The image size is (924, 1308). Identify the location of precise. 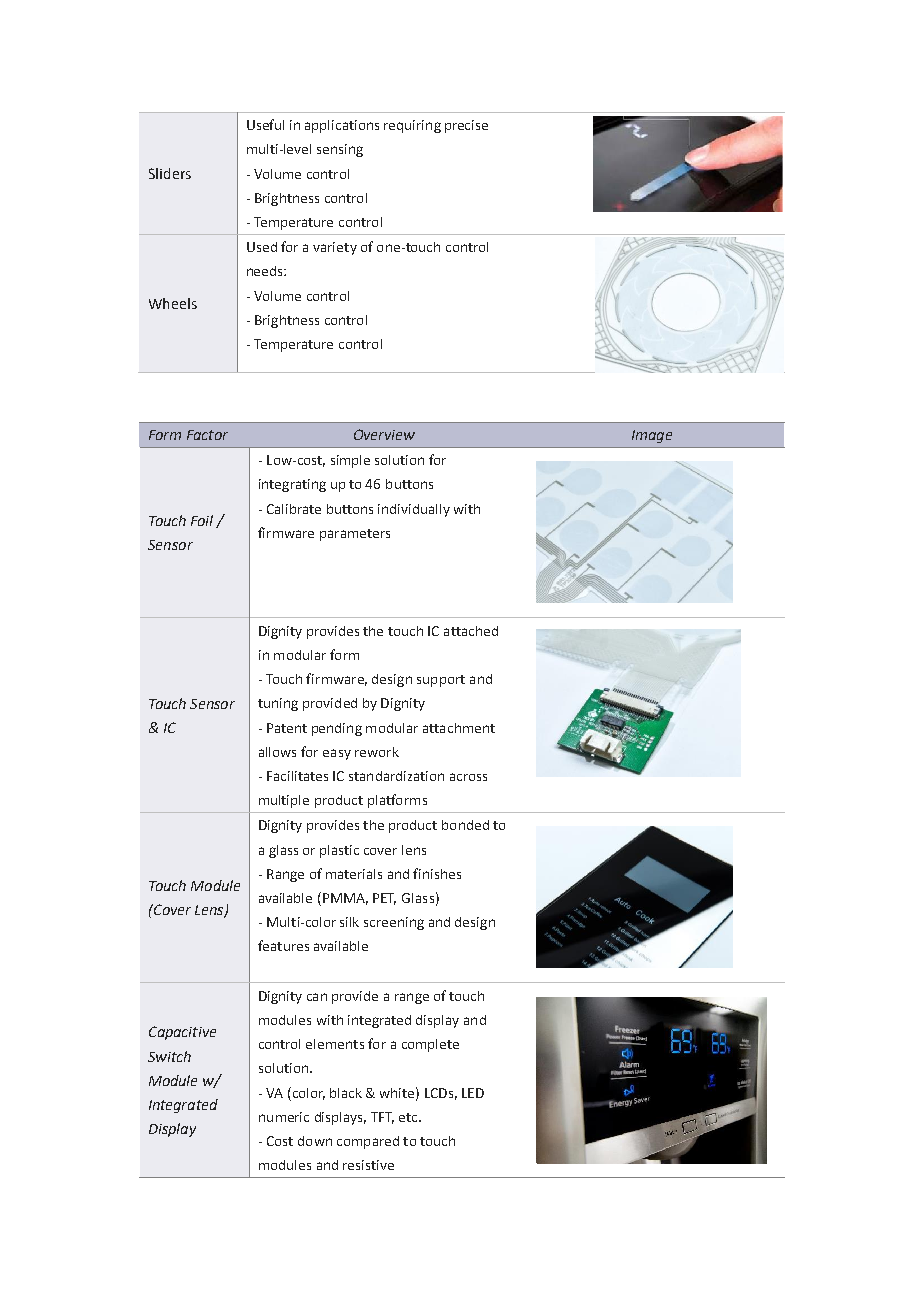
(466, 126).
